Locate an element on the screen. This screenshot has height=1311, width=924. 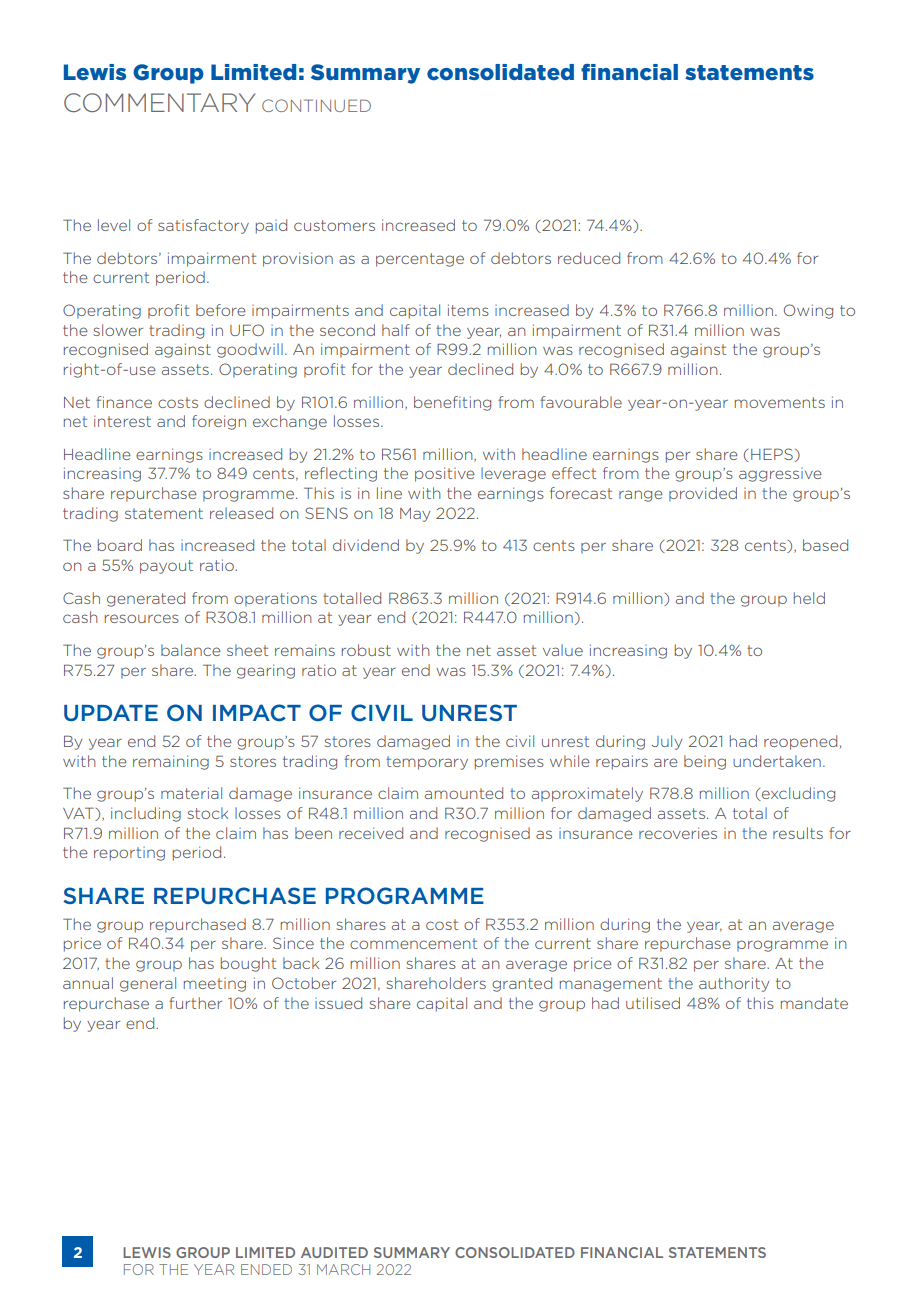
MARCH is located at coordinates (343, 1269).
